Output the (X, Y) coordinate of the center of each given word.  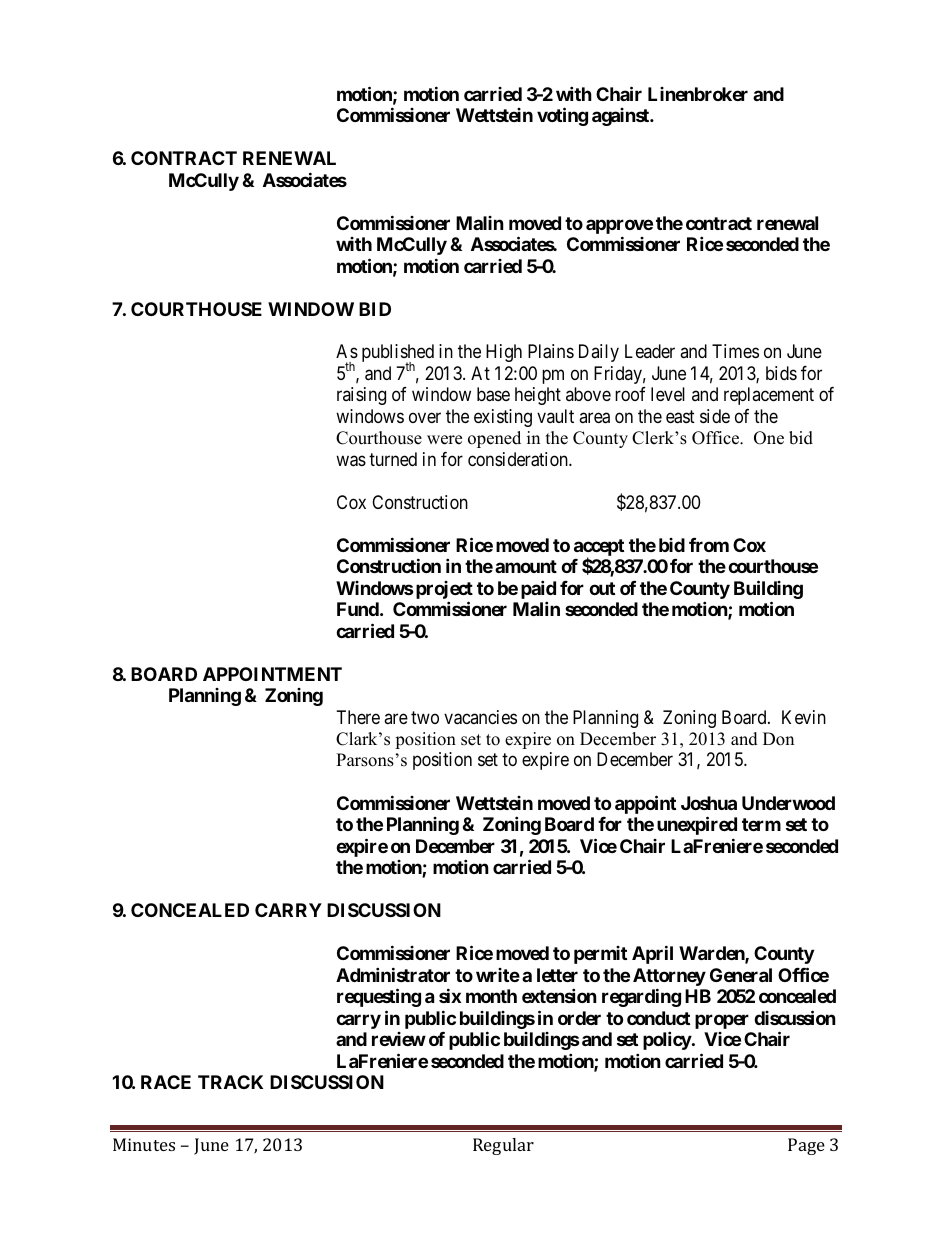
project (443, 591)
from (709, 545)
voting (562, 116)
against (621, 117)
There (358, 717)
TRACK (230, 1082)
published (398, 354)
